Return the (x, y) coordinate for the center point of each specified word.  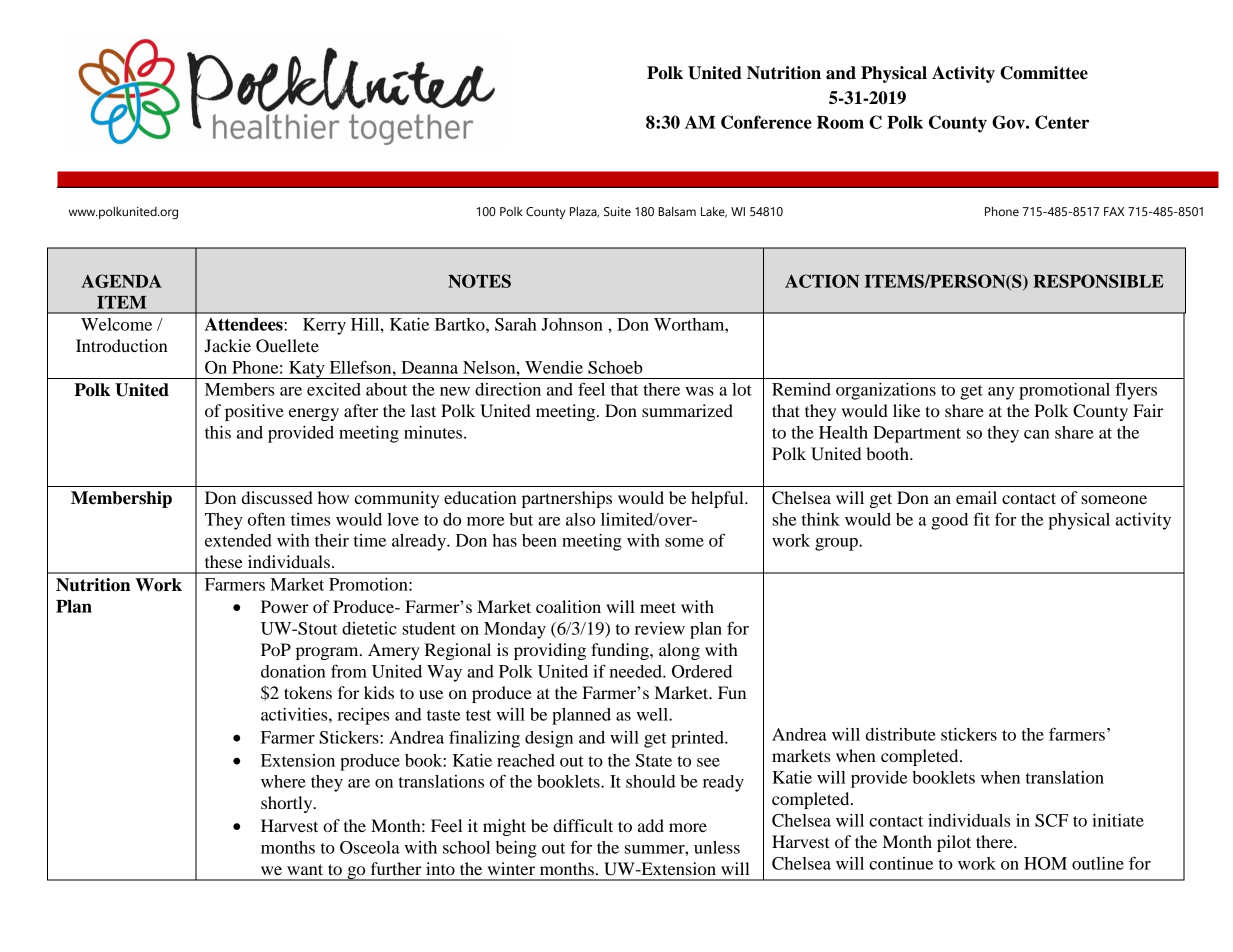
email (976, 497)
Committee (1044, 73)
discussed (277, 497)
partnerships (567, 499)
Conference (766, 122)
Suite (617, 212)
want (305, 869)
